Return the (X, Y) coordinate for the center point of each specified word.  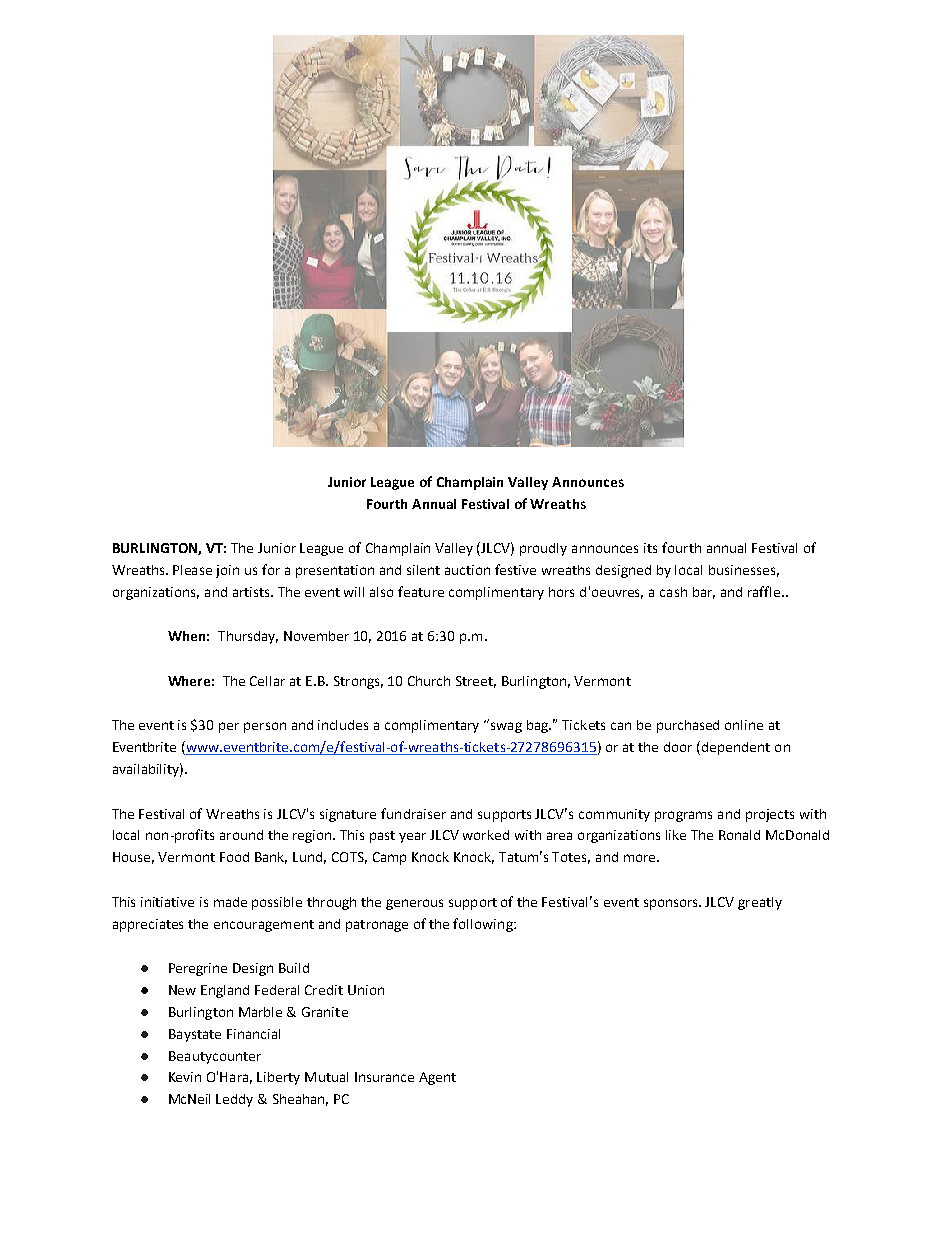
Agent (437, 1078)
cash (673, 592)
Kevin (185, 1077)
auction (467, 570)
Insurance (384, 1077)
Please (192, 570)
